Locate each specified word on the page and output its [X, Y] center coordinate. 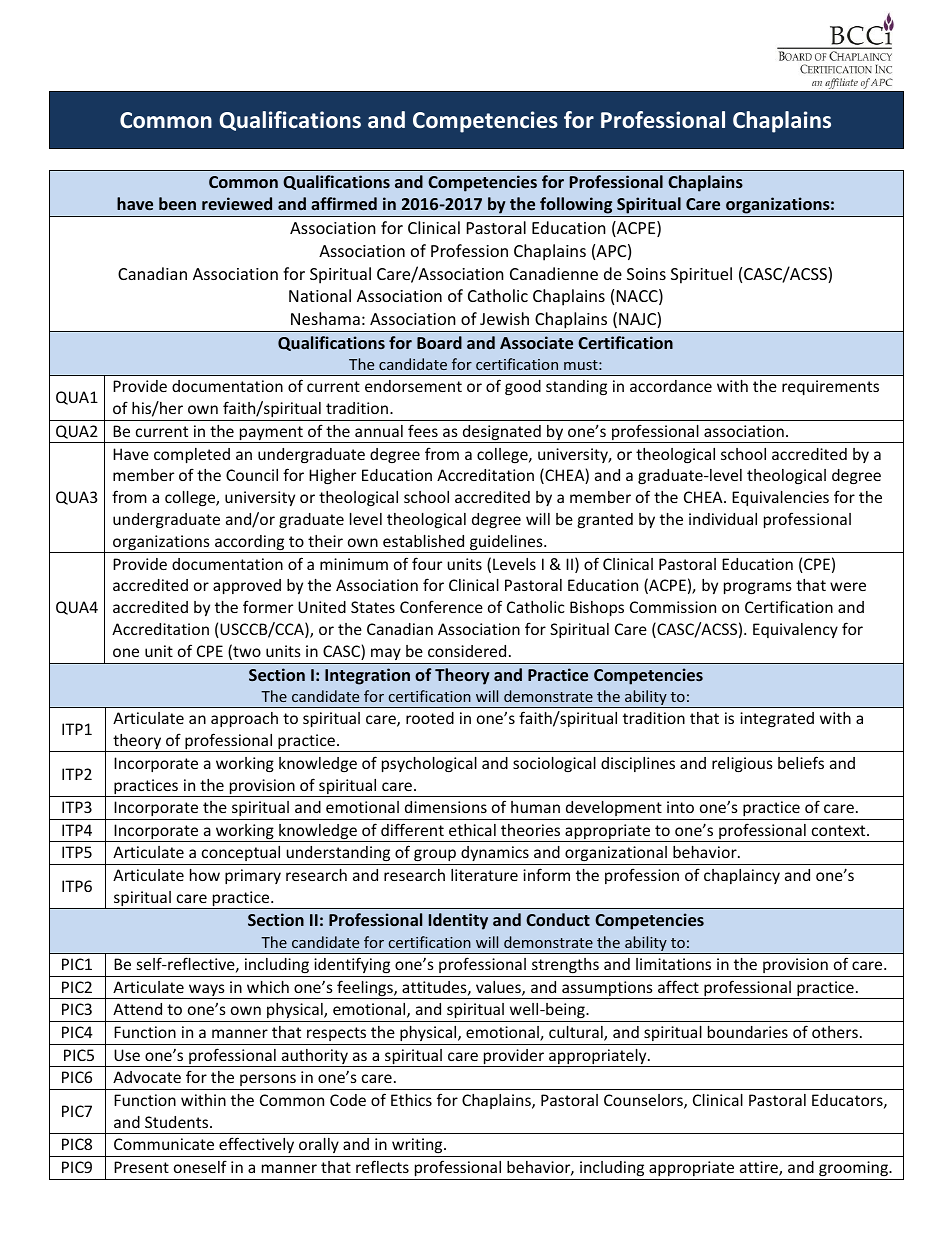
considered [467, 651]
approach [244, 719]
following [576, 207]
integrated [777, 719]
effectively [256, 1145]
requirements [830, 387]
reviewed [237, 203]
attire [760, 1168]
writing [418, 1145]
